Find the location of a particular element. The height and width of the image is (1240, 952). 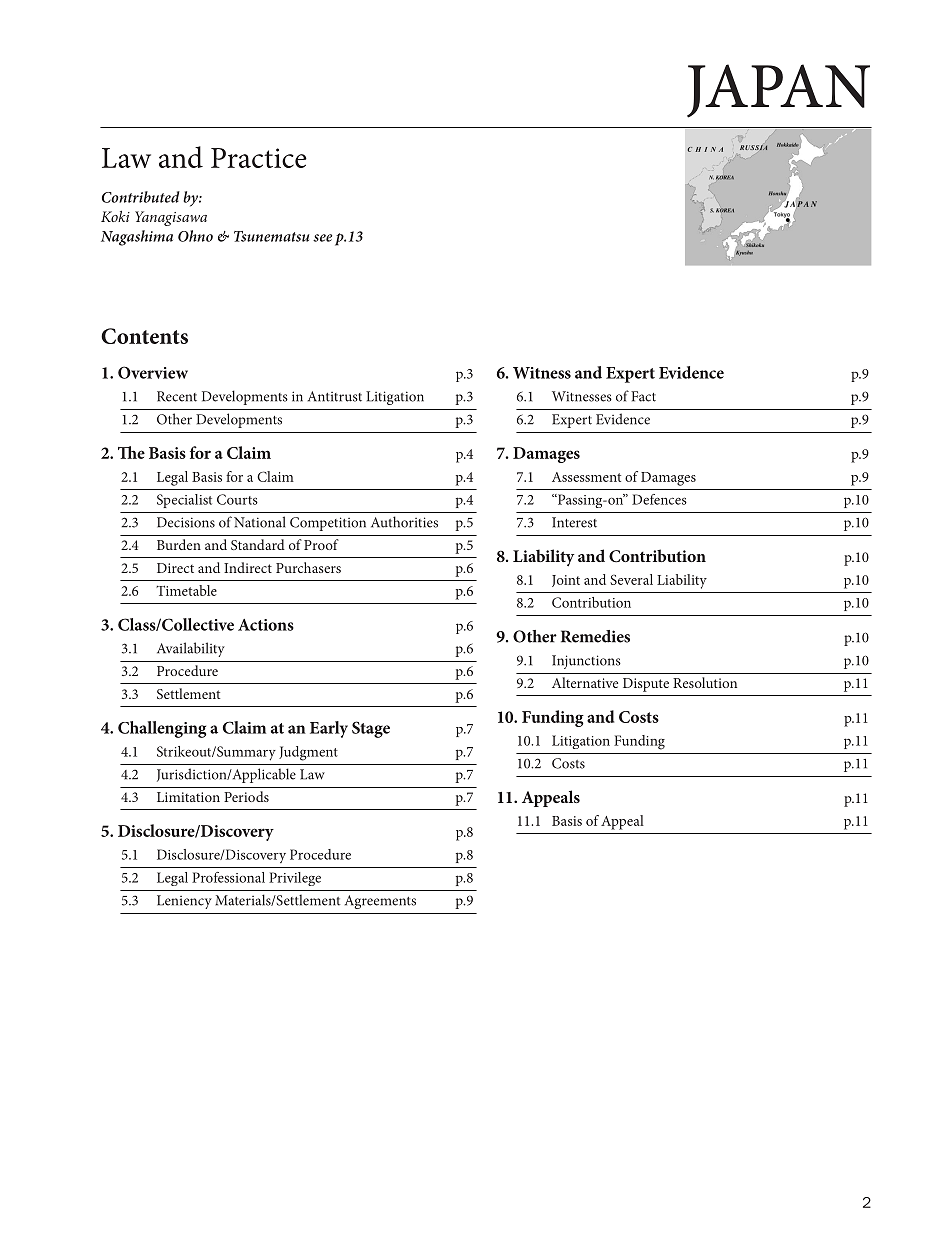

Overview is located at coordinates (153, 372).
